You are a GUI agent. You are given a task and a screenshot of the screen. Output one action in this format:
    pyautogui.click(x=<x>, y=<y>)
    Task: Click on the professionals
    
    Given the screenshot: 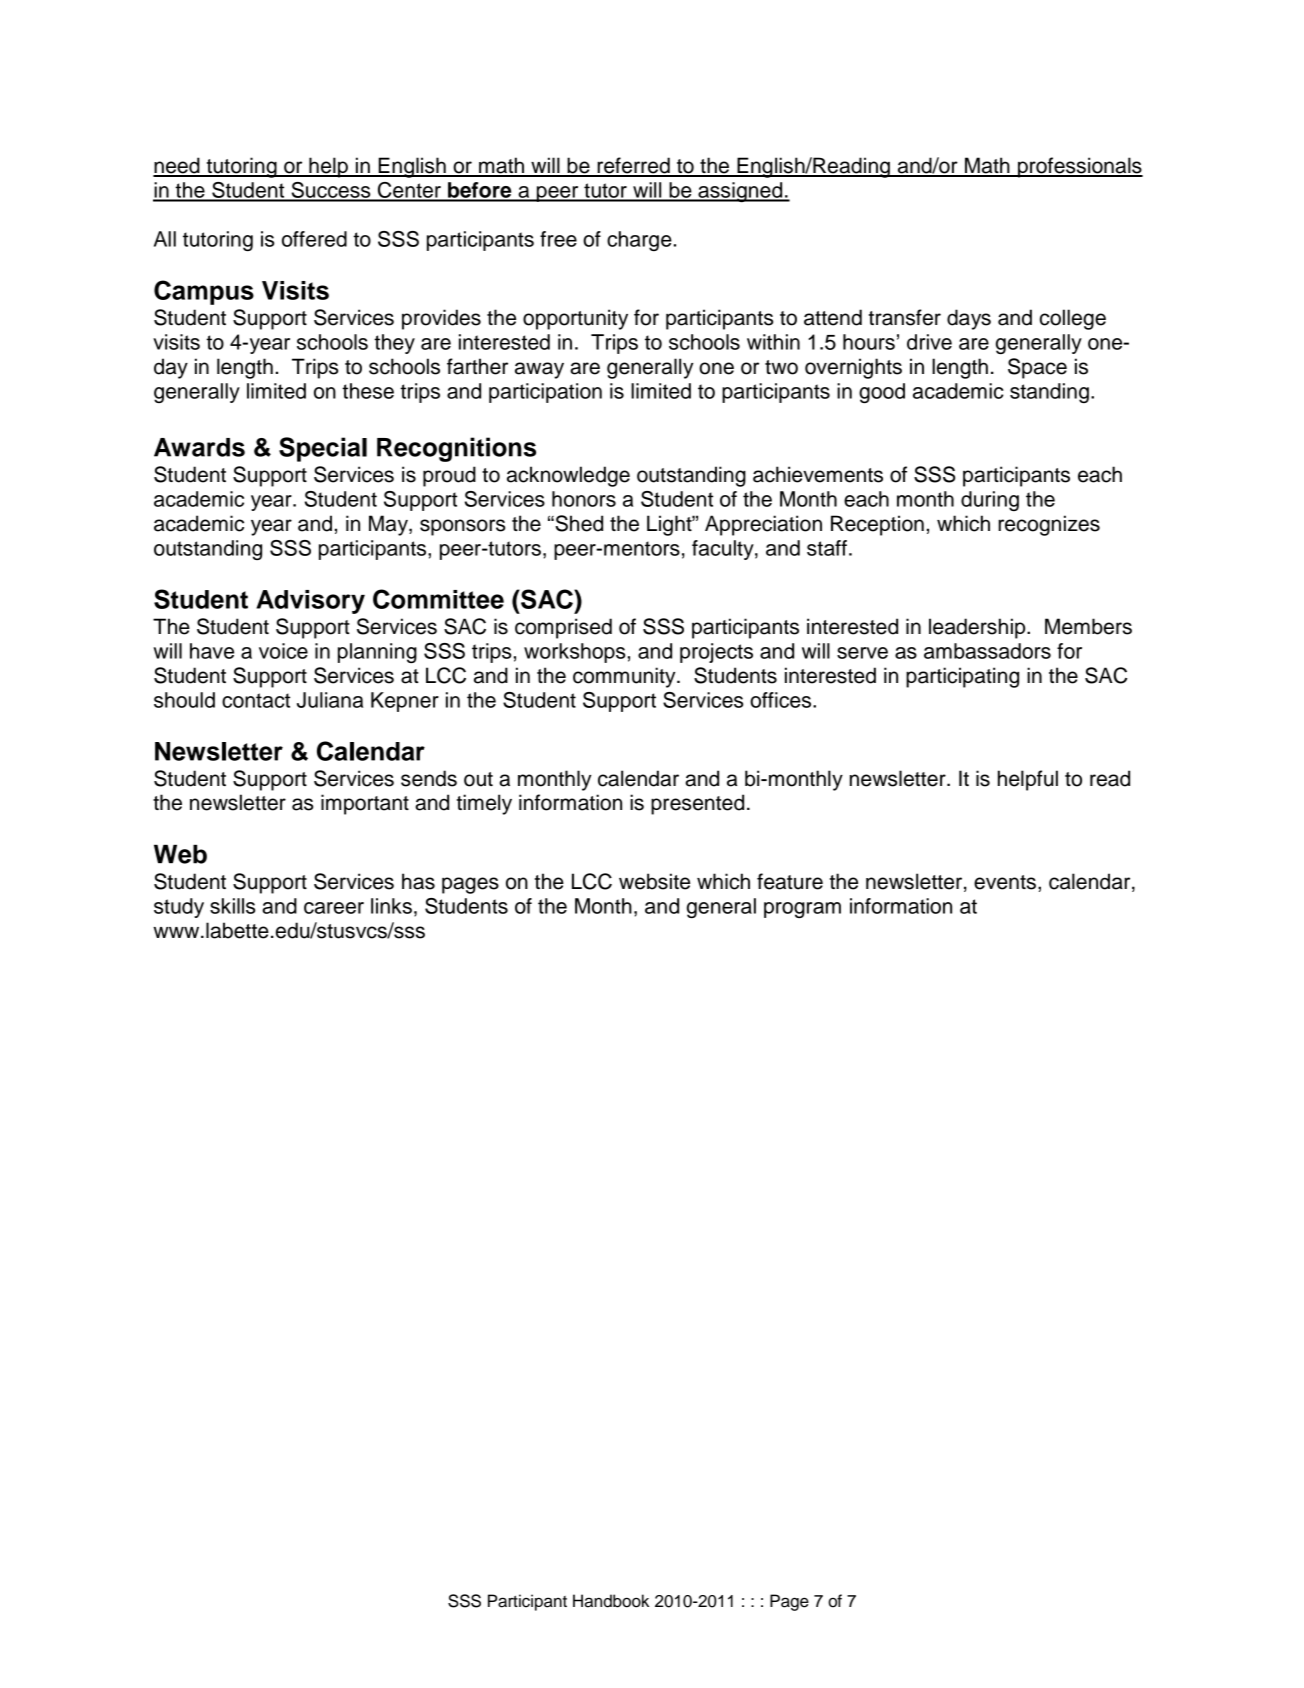 What is the action you would take?
    pyautogui.click(x=1079, y=167)
